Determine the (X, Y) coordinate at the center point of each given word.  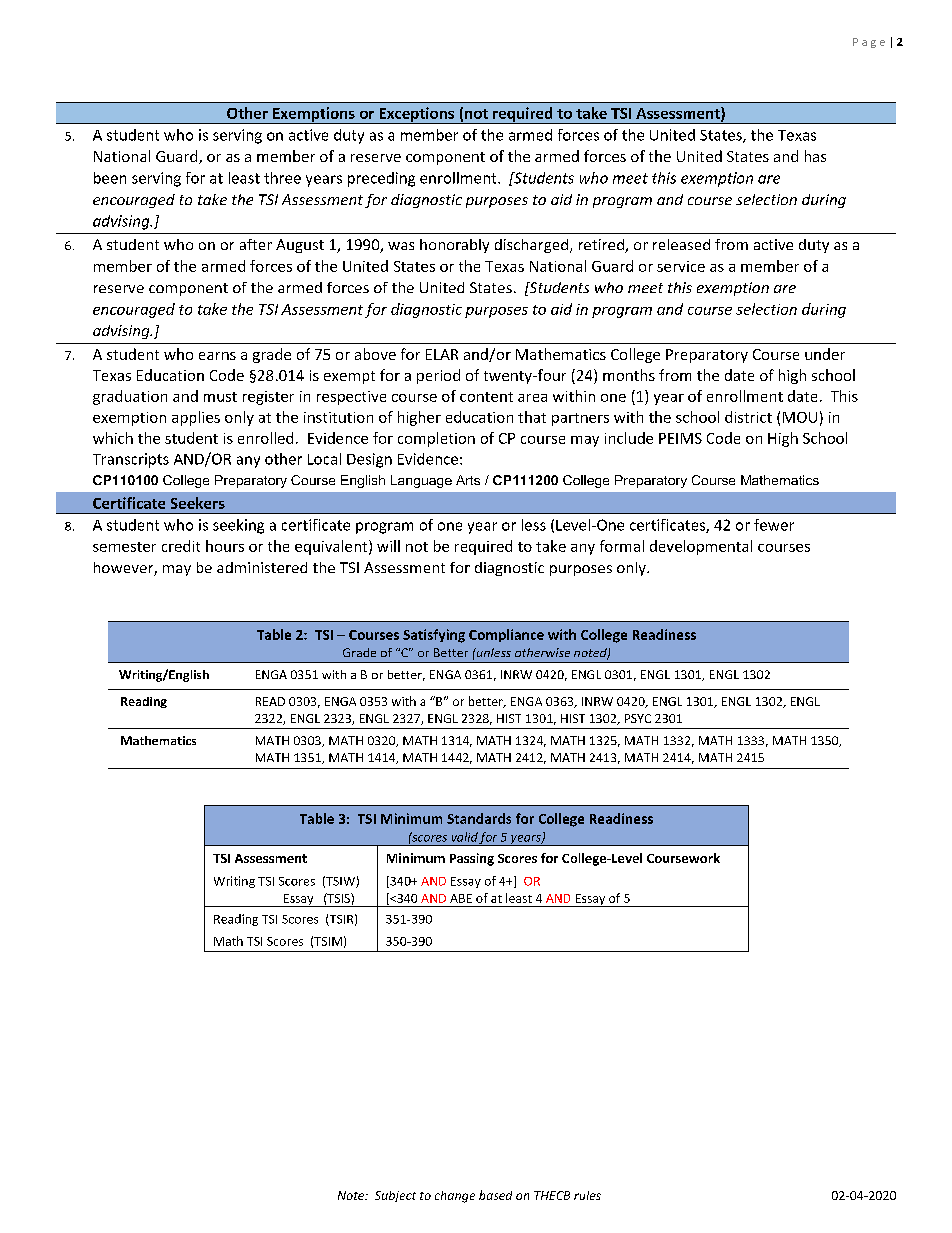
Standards (479, 818)
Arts (468, 480)
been (110, 178)
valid (465, 837)
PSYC (638, 718)
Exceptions (417, 115)
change (455, 1197)
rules (587, 1195)
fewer (774, 525)
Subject (395, 1196)
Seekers (198, 503)
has (815, 156)
